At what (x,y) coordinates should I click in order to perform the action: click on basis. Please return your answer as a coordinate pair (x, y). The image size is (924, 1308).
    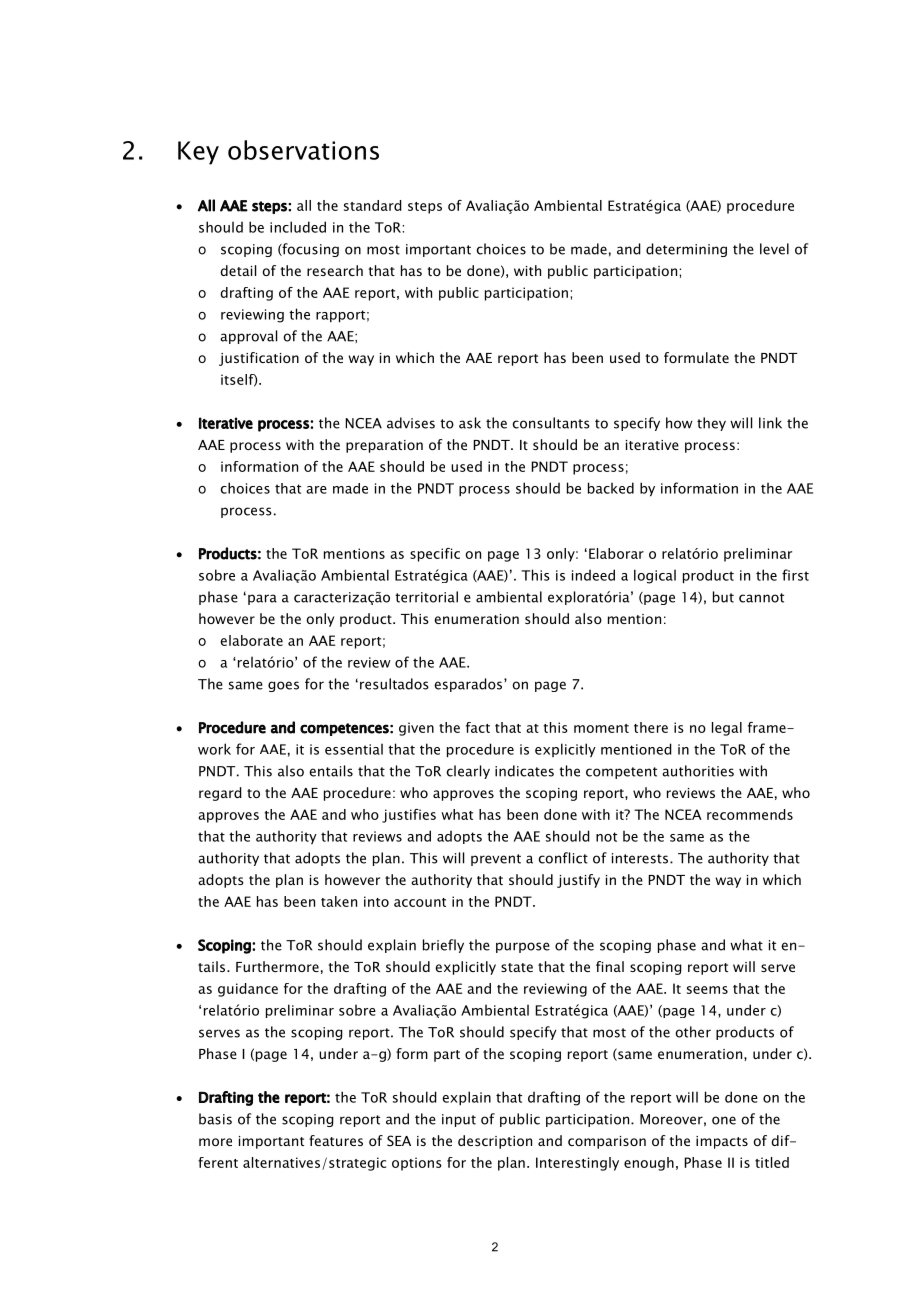
    Looking at the image, I should click on (215, 1119).
